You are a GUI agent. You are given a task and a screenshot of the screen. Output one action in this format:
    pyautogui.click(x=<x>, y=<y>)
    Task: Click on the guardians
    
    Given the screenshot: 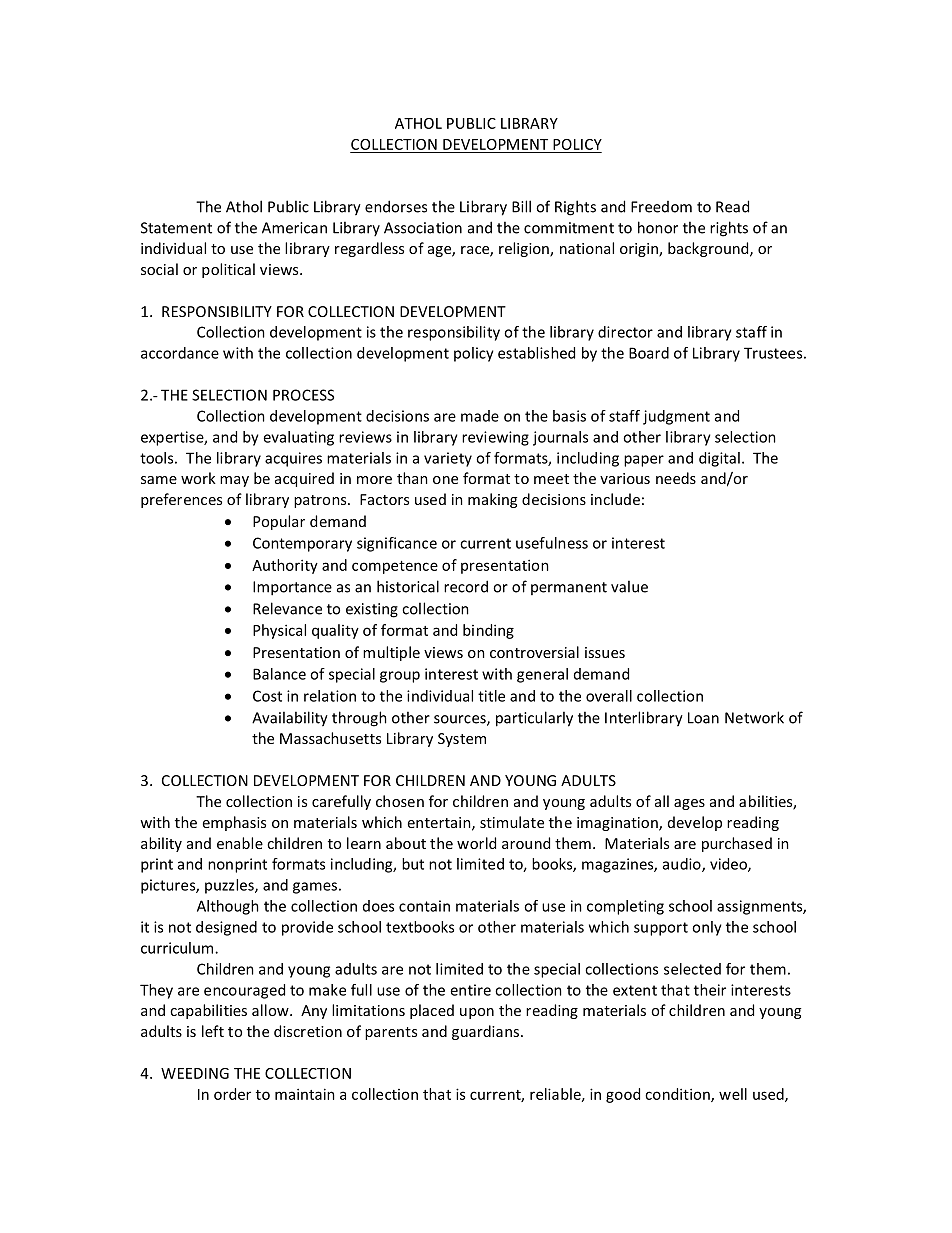 What is the action you would take?
    pyautogui.click(x=487, y=1032)
